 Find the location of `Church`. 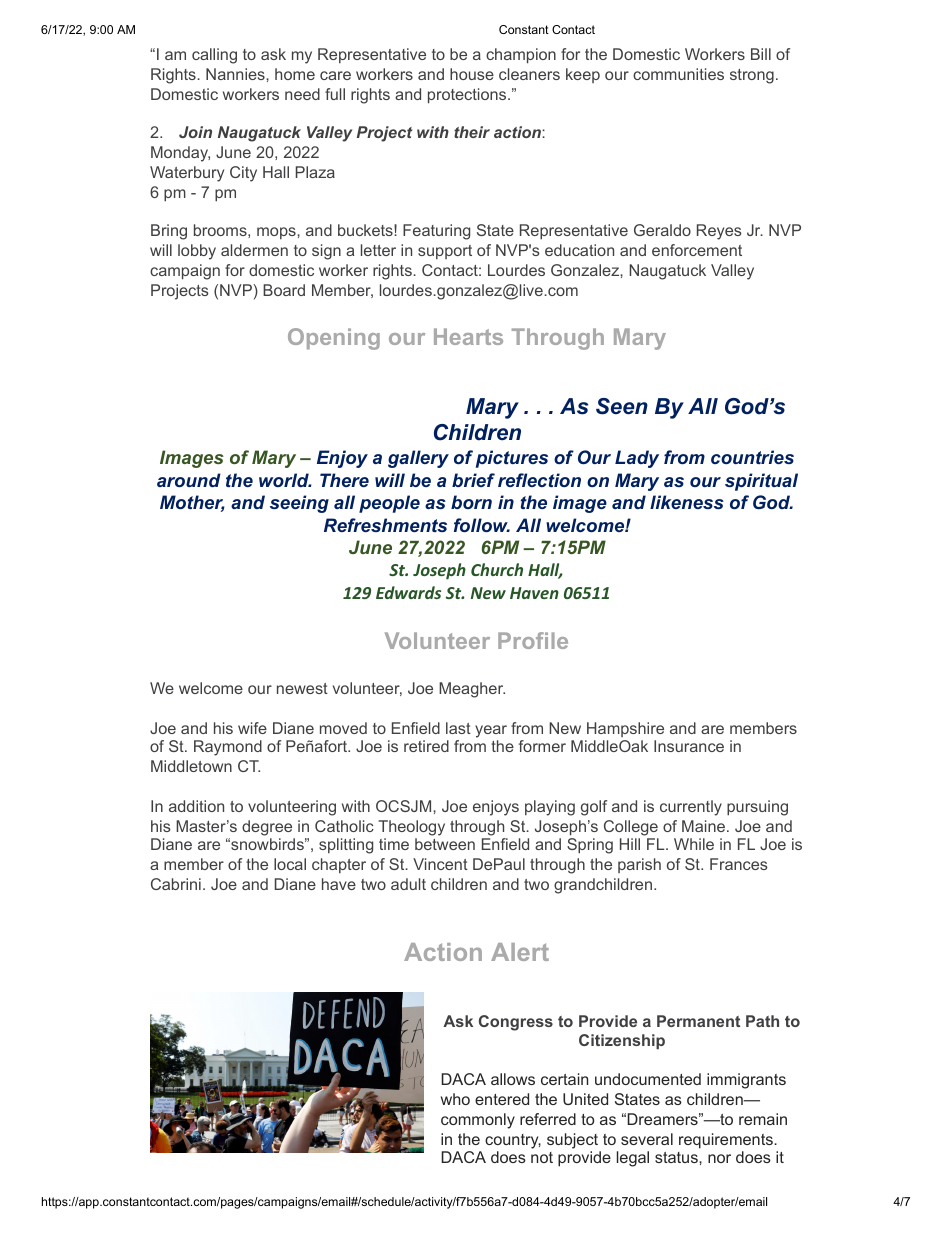

Church is located at coordinates (497, 569).
